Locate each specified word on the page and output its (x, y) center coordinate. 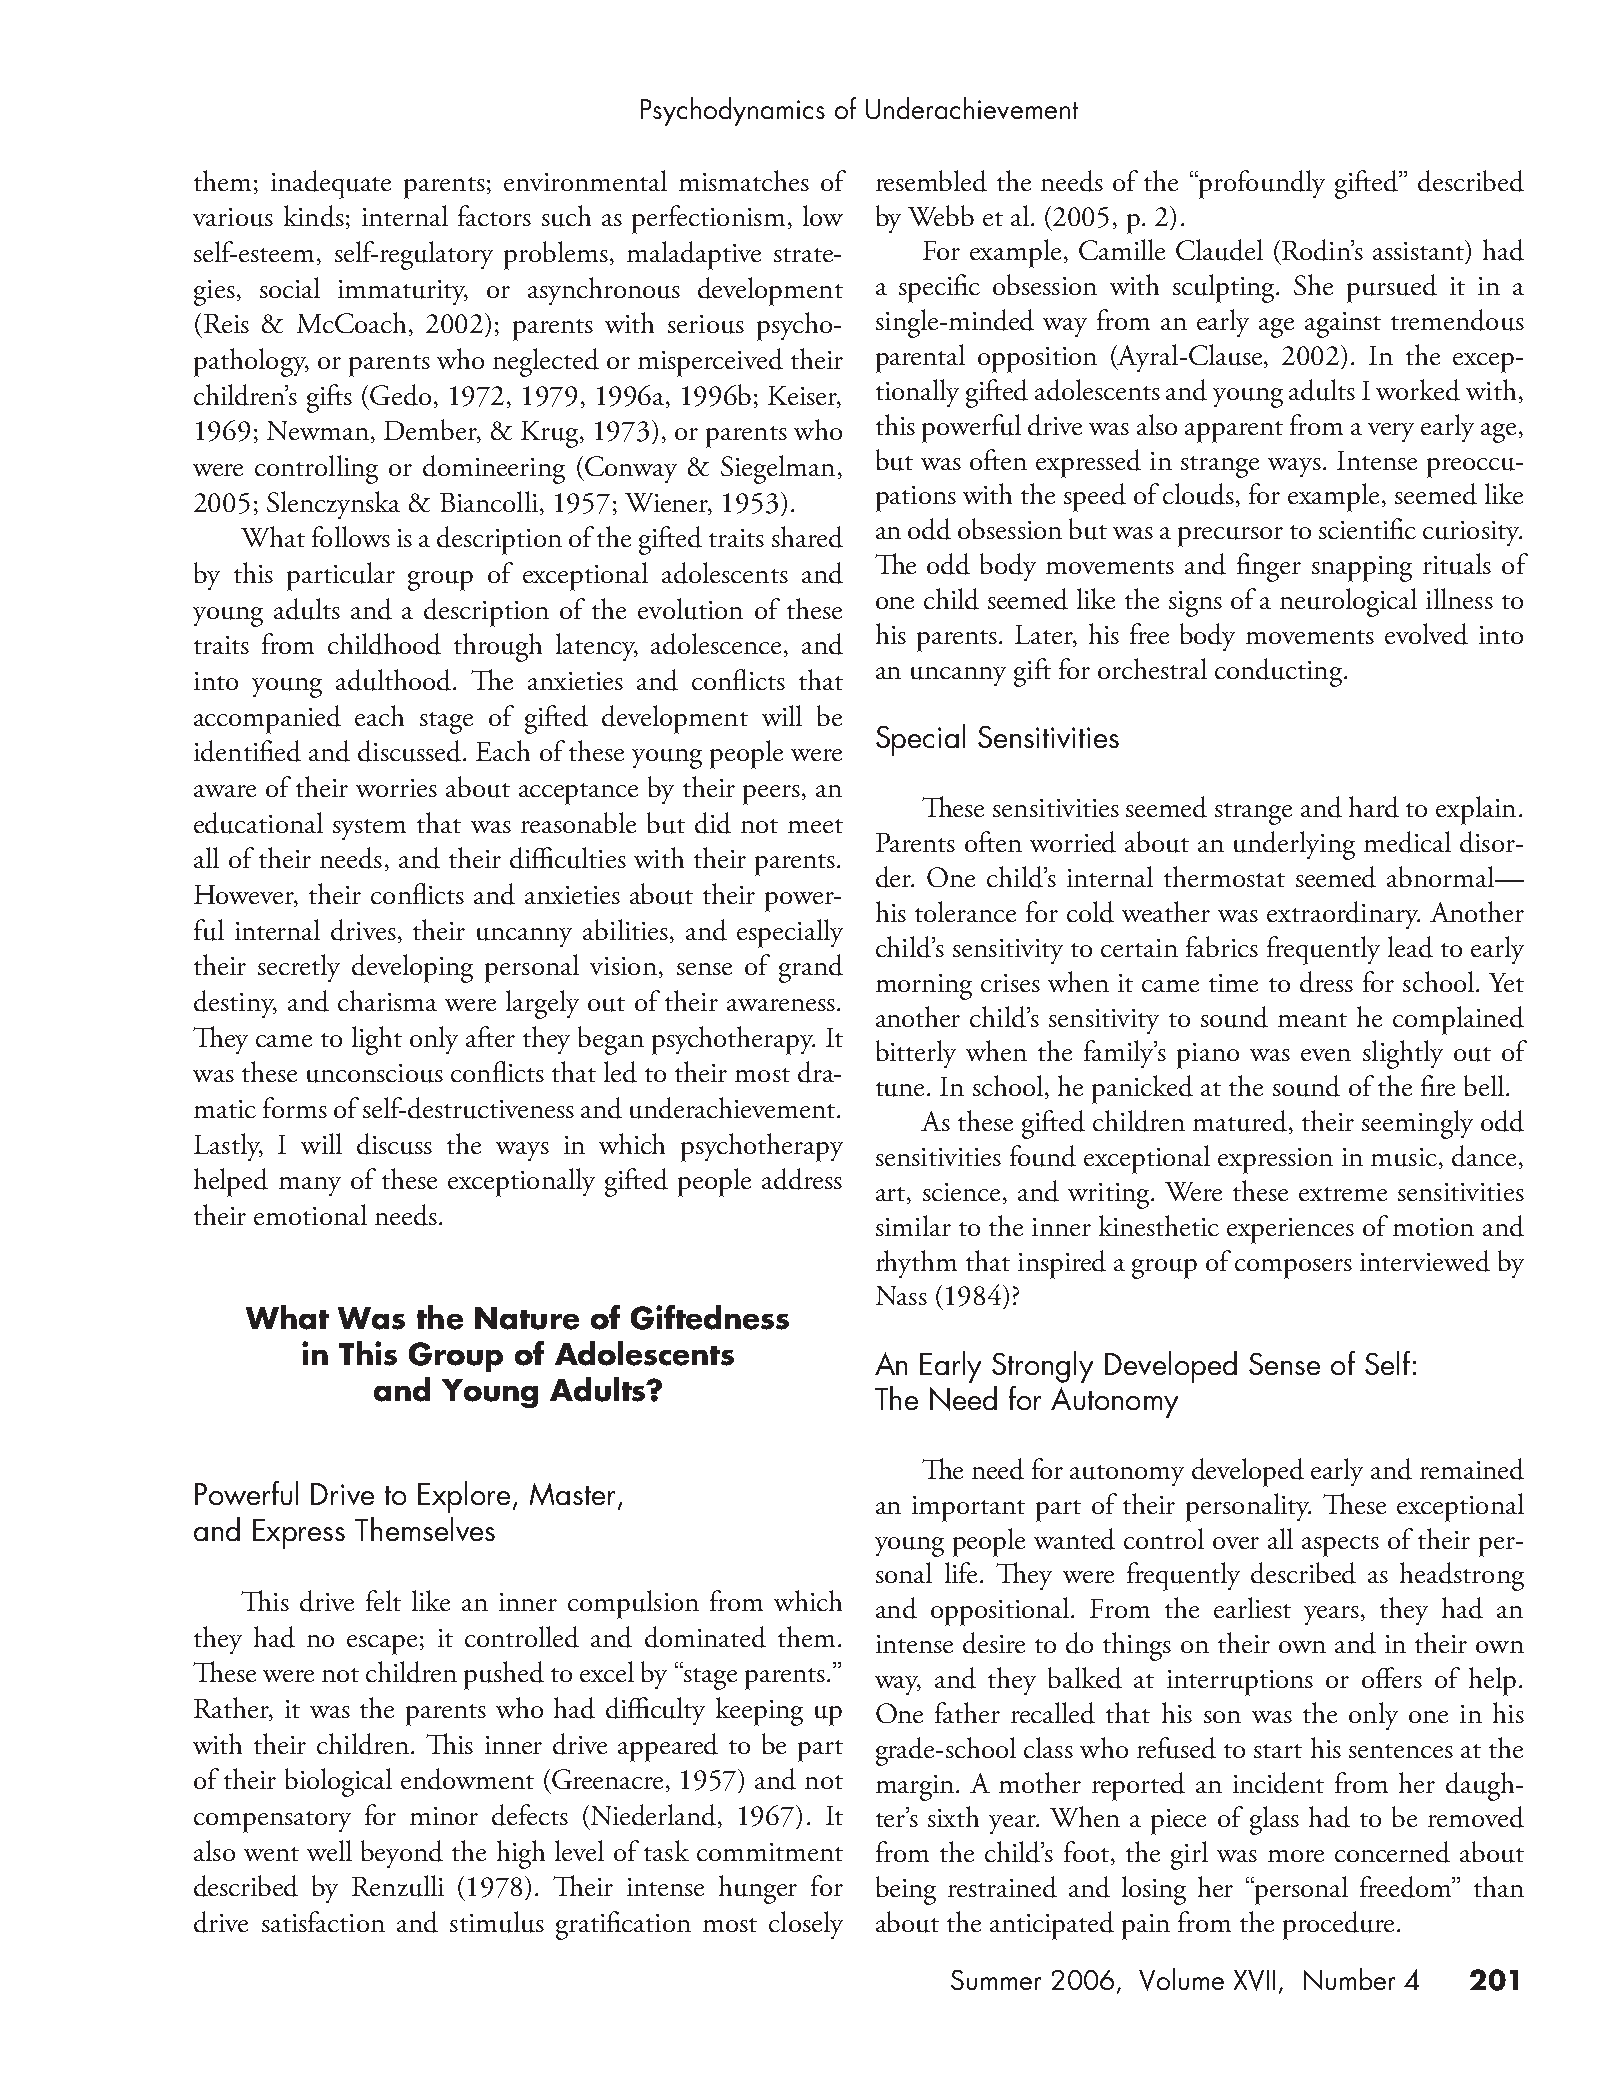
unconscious (375, 1073)
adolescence (716, 644)
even (1326, 1055)
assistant (1420, 251)
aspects (1340, 1546)
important (968, 1509)
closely (806, 1925)
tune (900, 1089)
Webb (941, 215)
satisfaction (323, 1921)
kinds (314, 216)
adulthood (395, 680)
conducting (1278, 672)
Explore (466, 1497)
